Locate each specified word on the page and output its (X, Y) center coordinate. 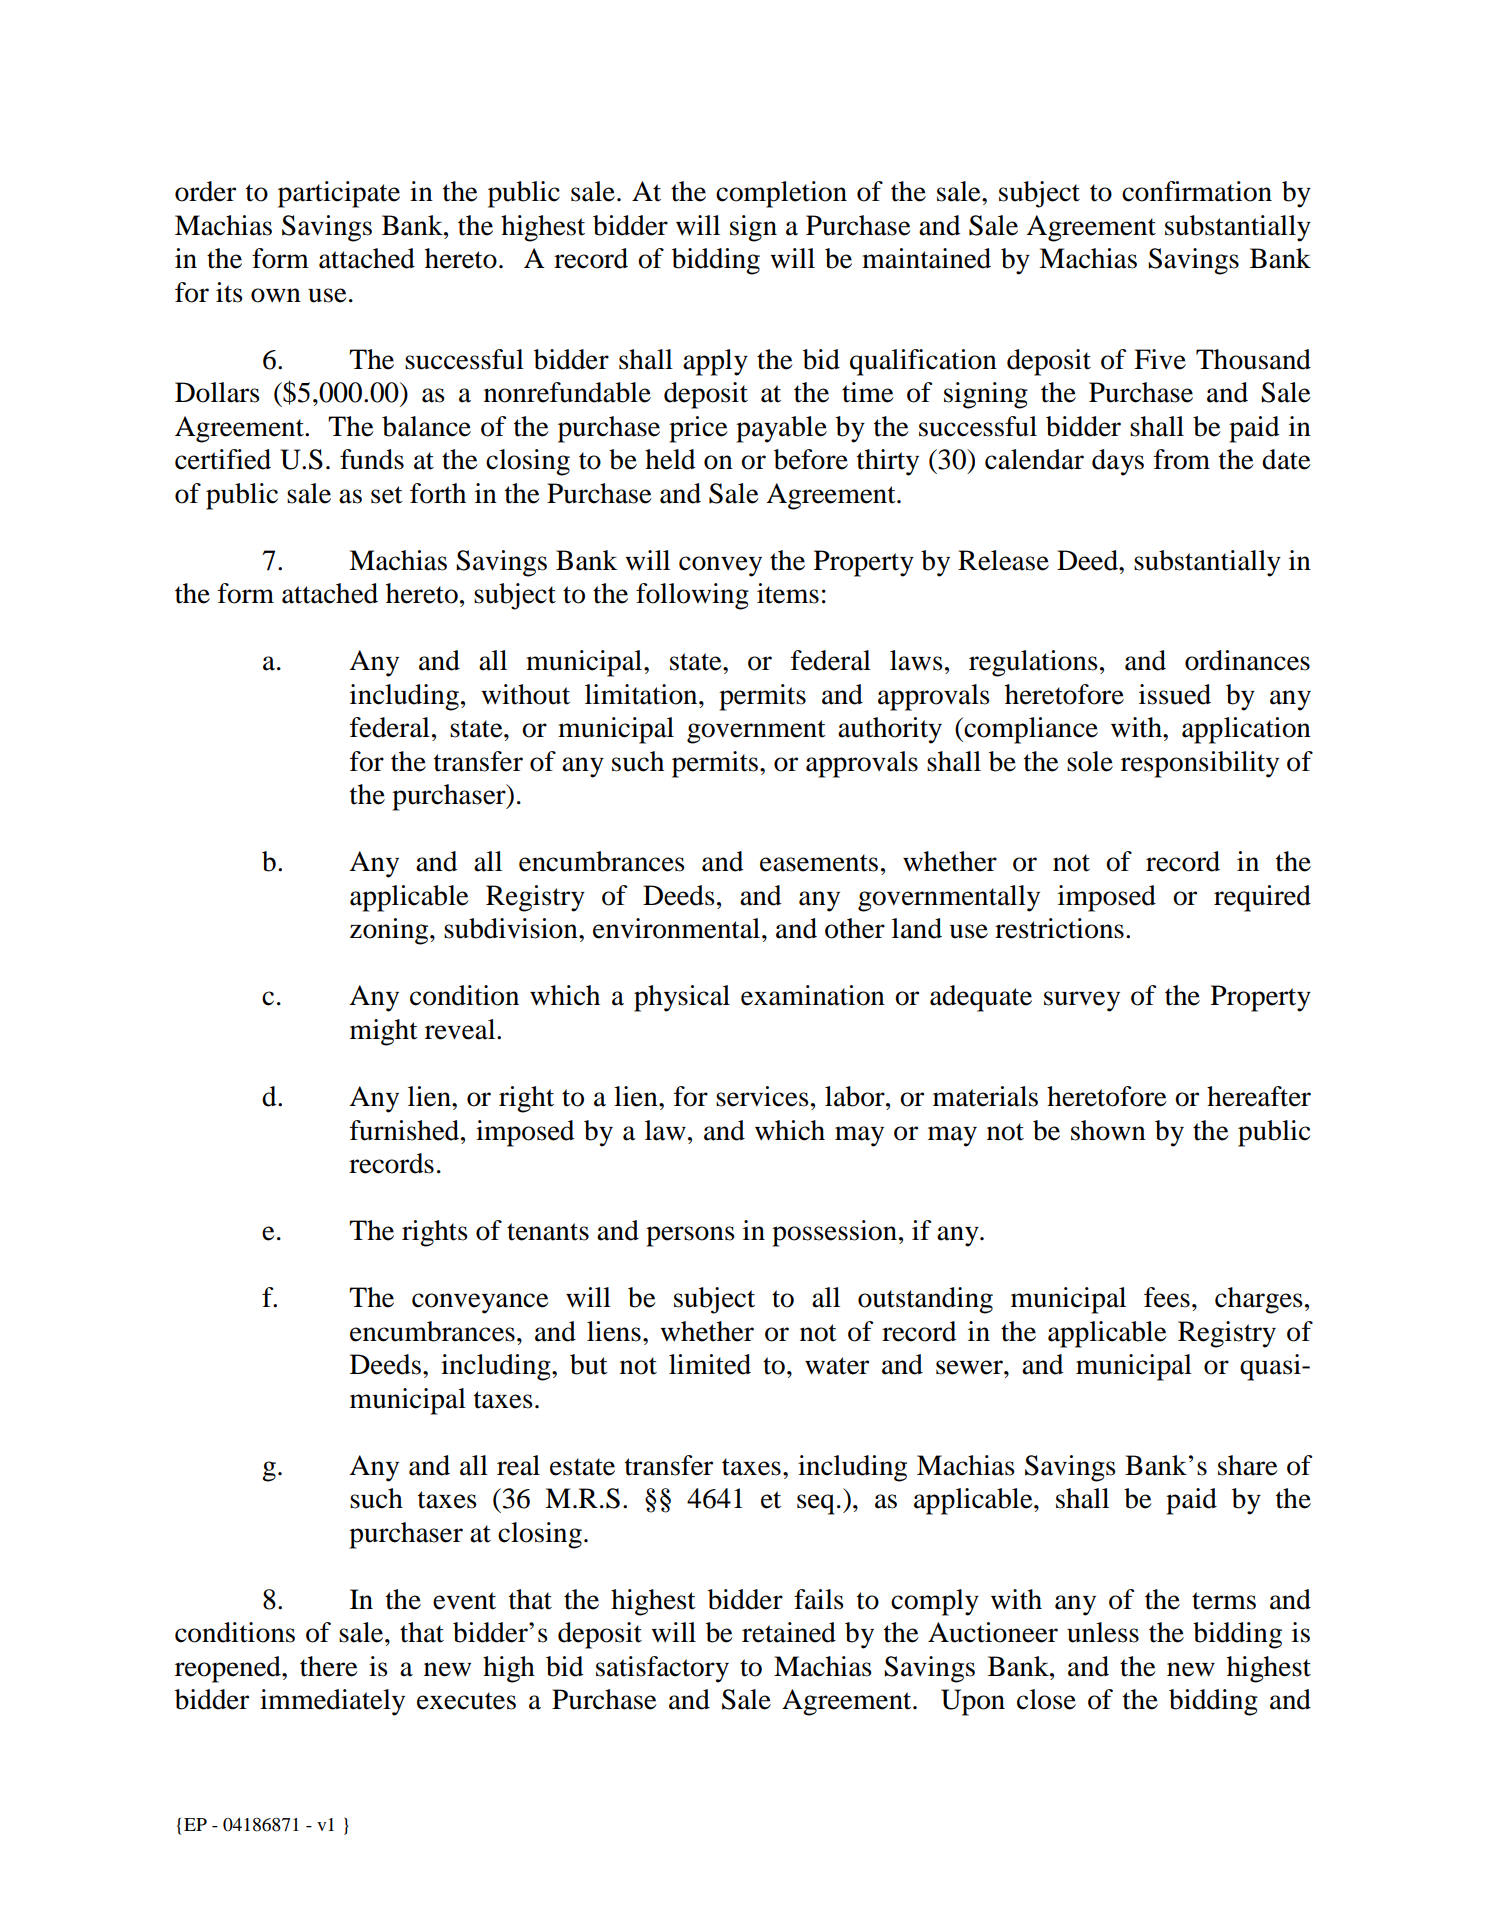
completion (781, 194)
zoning (390, 931)
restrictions (1059, 928)
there (329, 1666)
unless (1103, 1632)
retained (789, 1632)
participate (339, 194)
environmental (678, 928)
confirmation (1197, 191)
